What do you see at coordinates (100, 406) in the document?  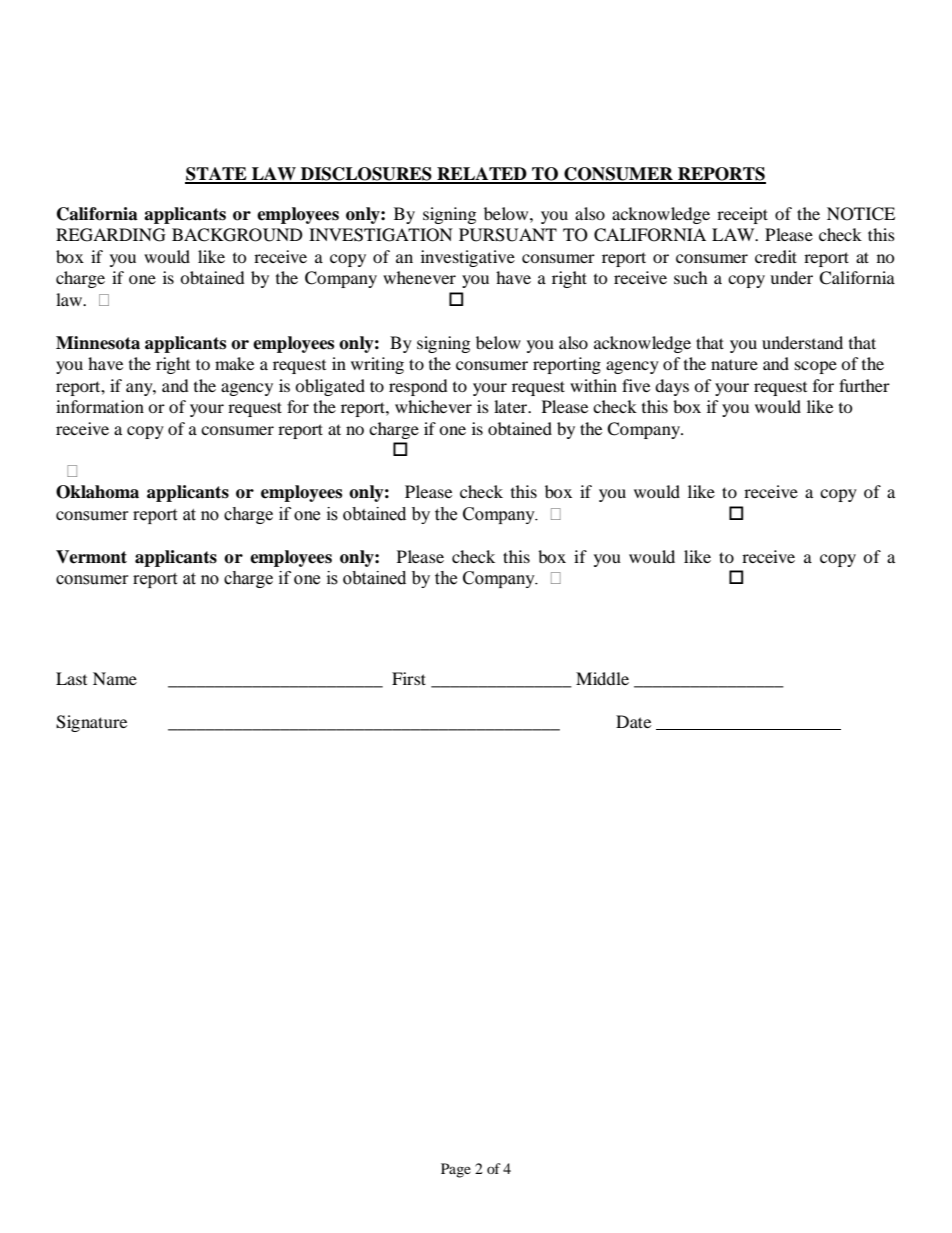 I see `information` at bounding box center [100, 406].
